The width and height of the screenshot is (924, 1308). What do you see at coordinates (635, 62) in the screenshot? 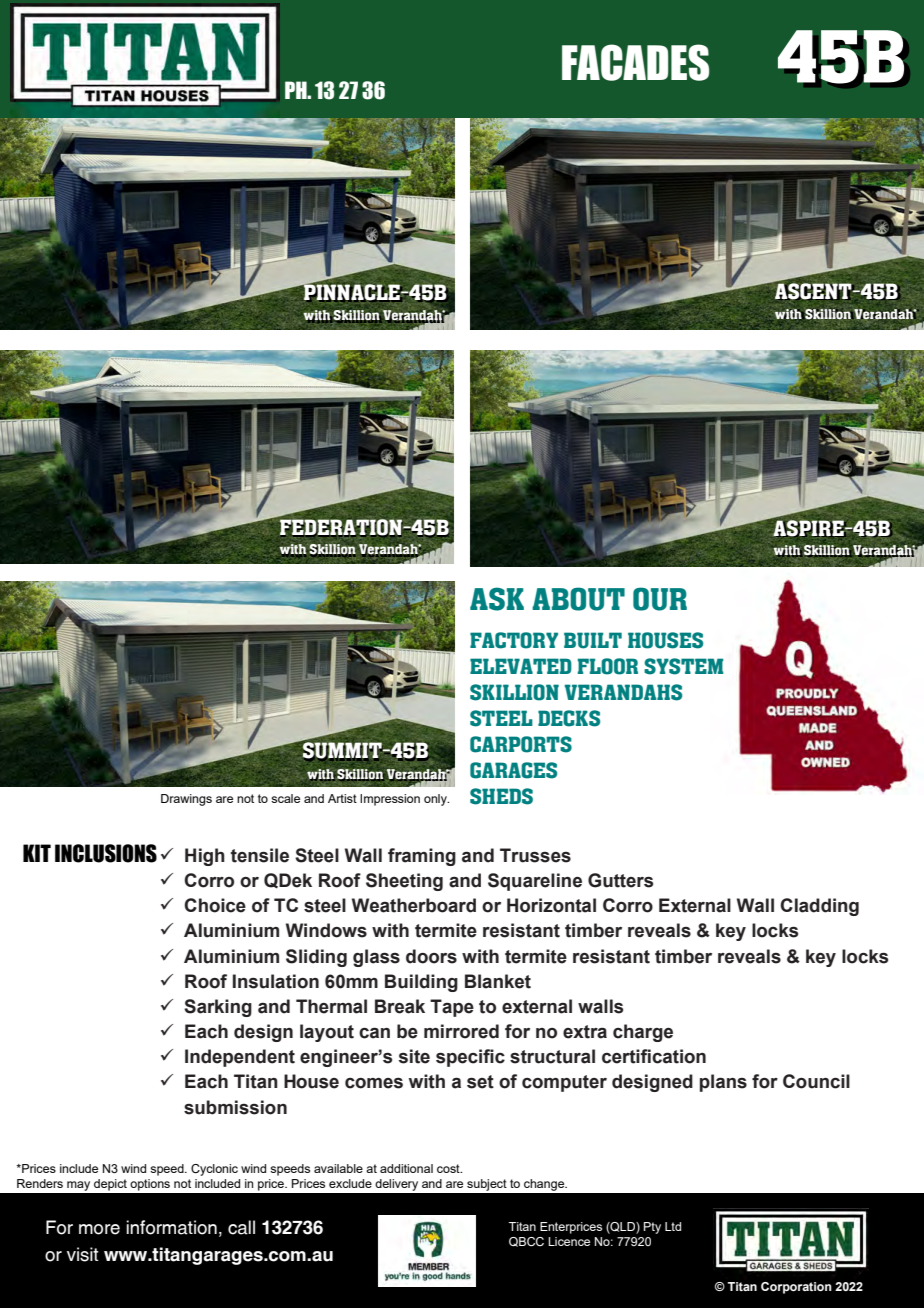
I see `FACADES` at bounding box center [635, 62].
